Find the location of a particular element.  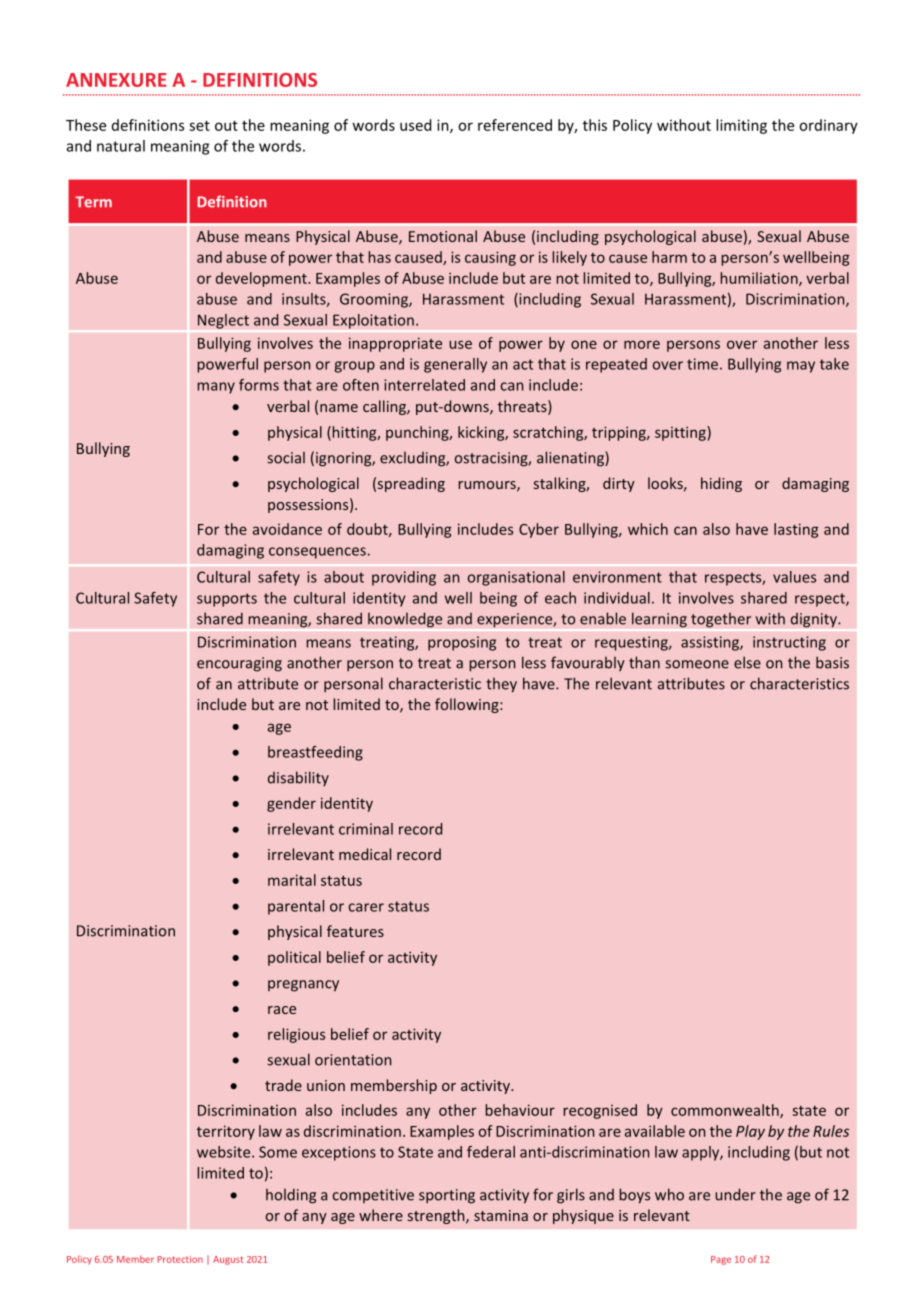

following is located at coordinates (468, 705).
